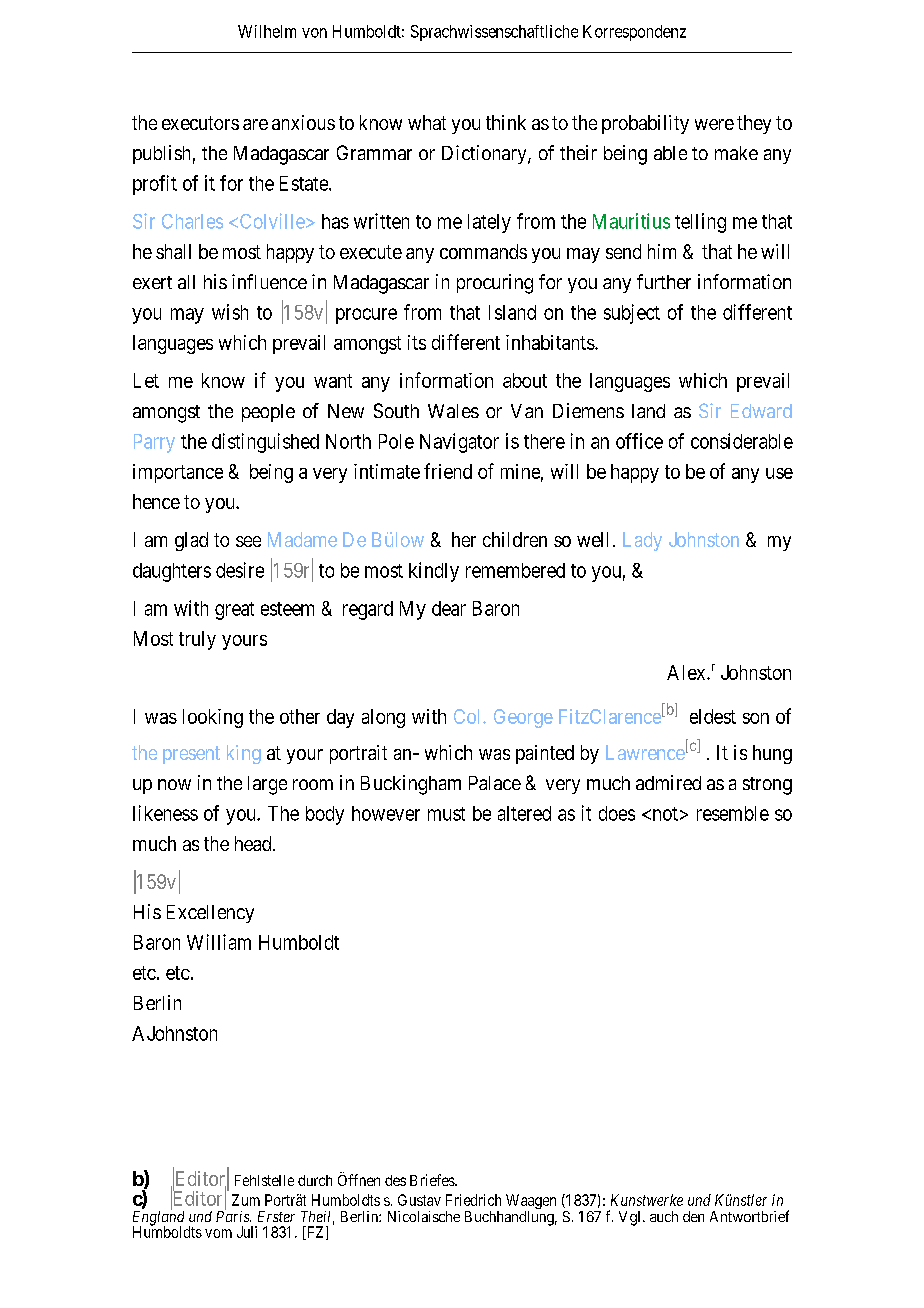  I want to click on wish, so click(230, 312).
